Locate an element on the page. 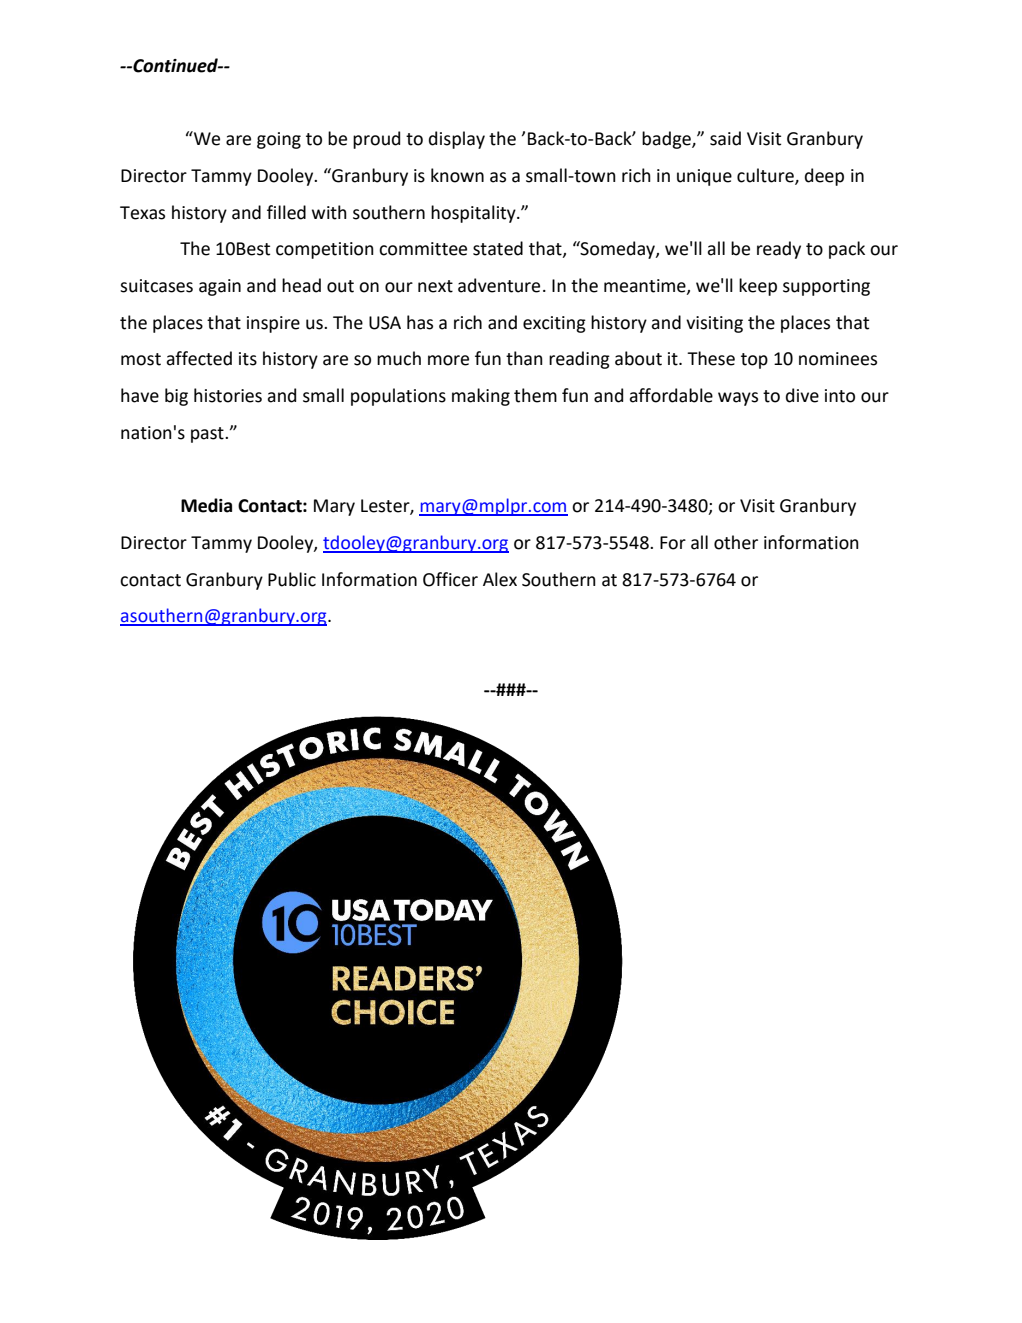 This document has height=1323, width=1022. display is located at coordinates (457, 140).
